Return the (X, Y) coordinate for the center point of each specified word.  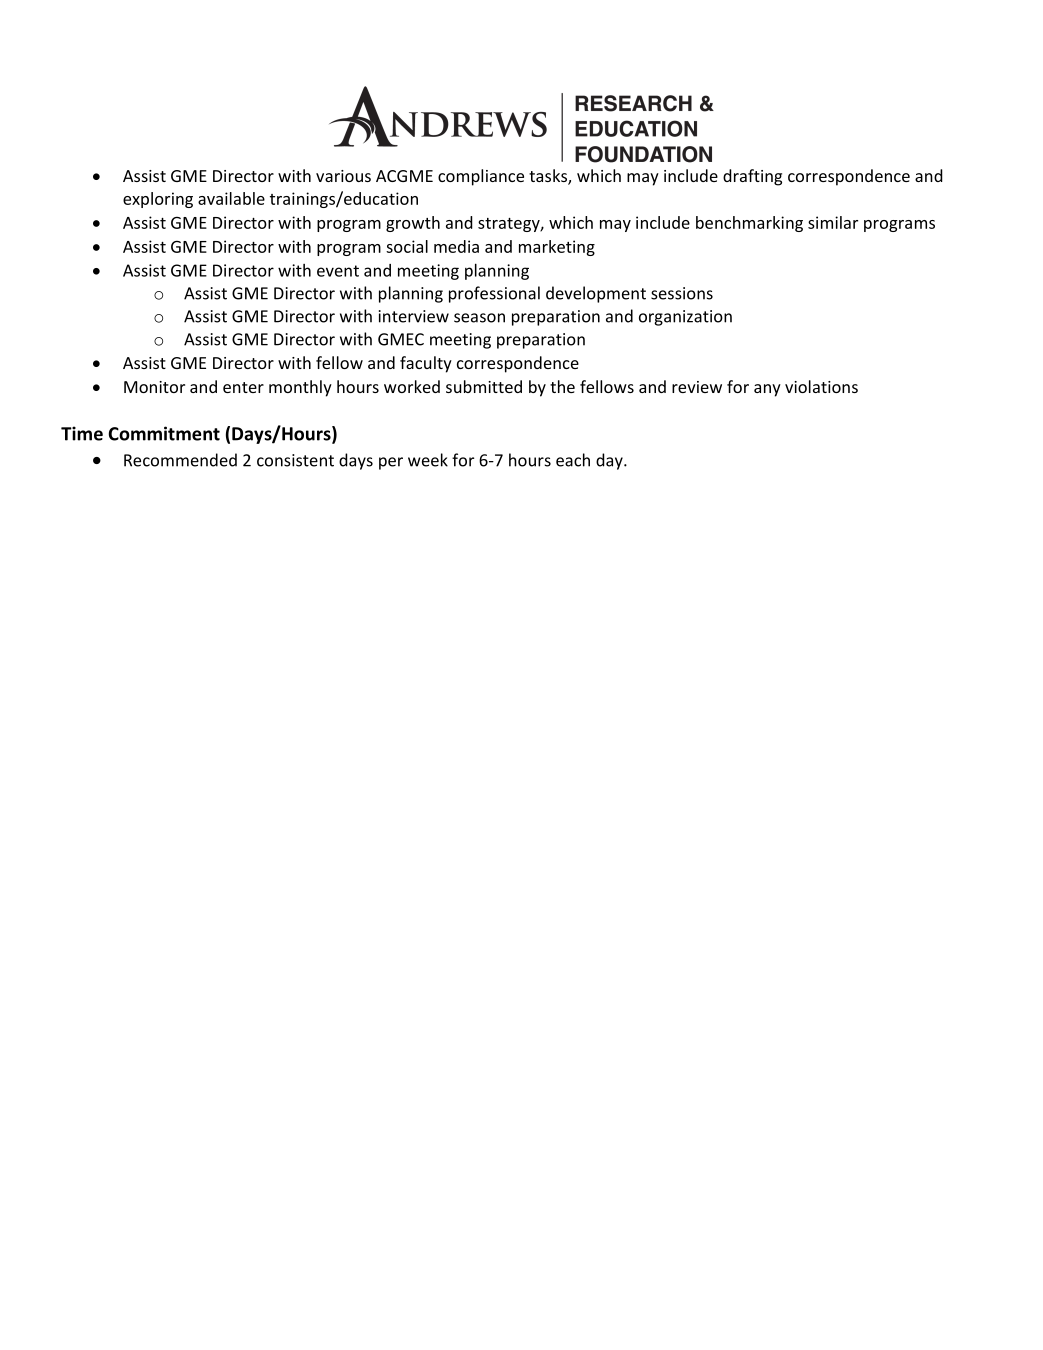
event (338, 271)
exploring (158, 200)
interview (414, 316)
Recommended (180, 460)
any (767, 390)
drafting (752, 177)
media (456, 246)
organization (685, 318)
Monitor (154, 387)
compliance (481, 177)
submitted (484, 386)
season (479, 318)
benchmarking (749, 224)
